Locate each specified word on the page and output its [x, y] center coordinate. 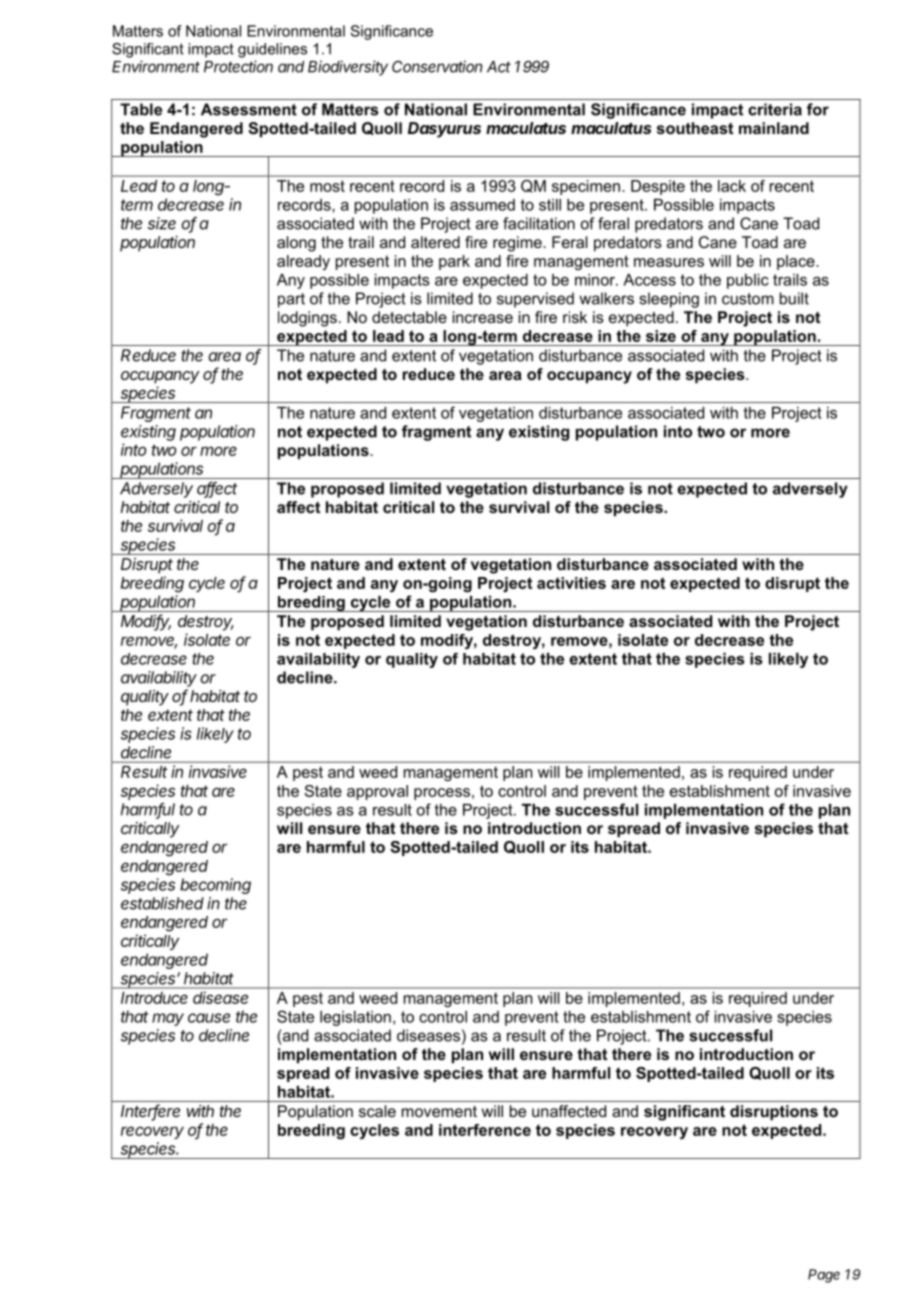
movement [439, 1111]
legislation [355, 1018]
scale [377, 1111]
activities [571, 583]
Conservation [437, 66]
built [794, 298]
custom [748, 299]
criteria [775, 109]
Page [824, 1276]
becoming [215, 886]
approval [377, 792]
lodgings [307, 319]
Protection [238, 66]
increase [483, 317]
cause [209, 1018]
